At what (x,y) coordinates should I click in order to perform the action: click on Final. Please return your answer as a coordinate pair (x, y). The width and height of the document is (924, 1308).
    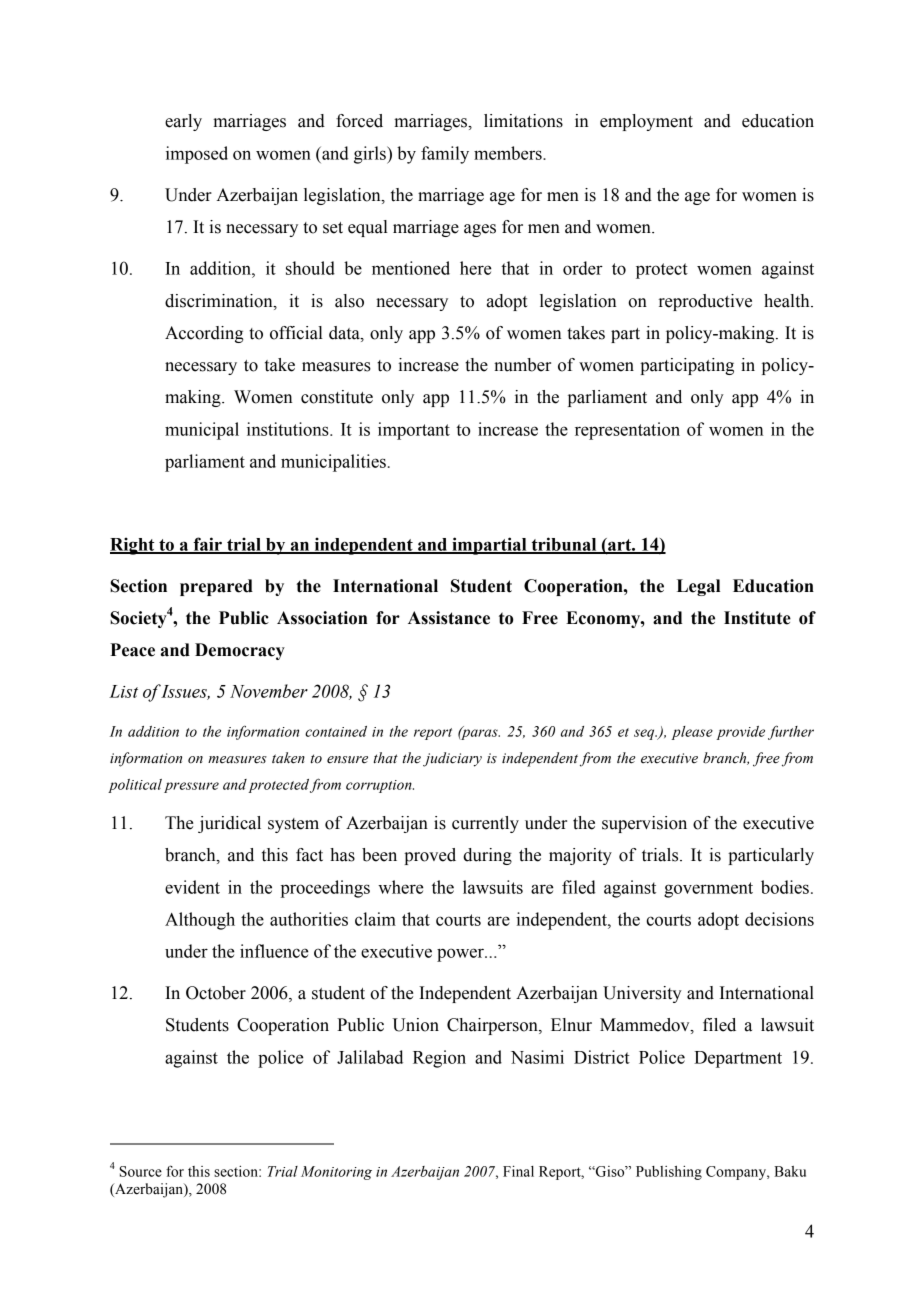
    Looking at the image, I should click on (518, 1171).
